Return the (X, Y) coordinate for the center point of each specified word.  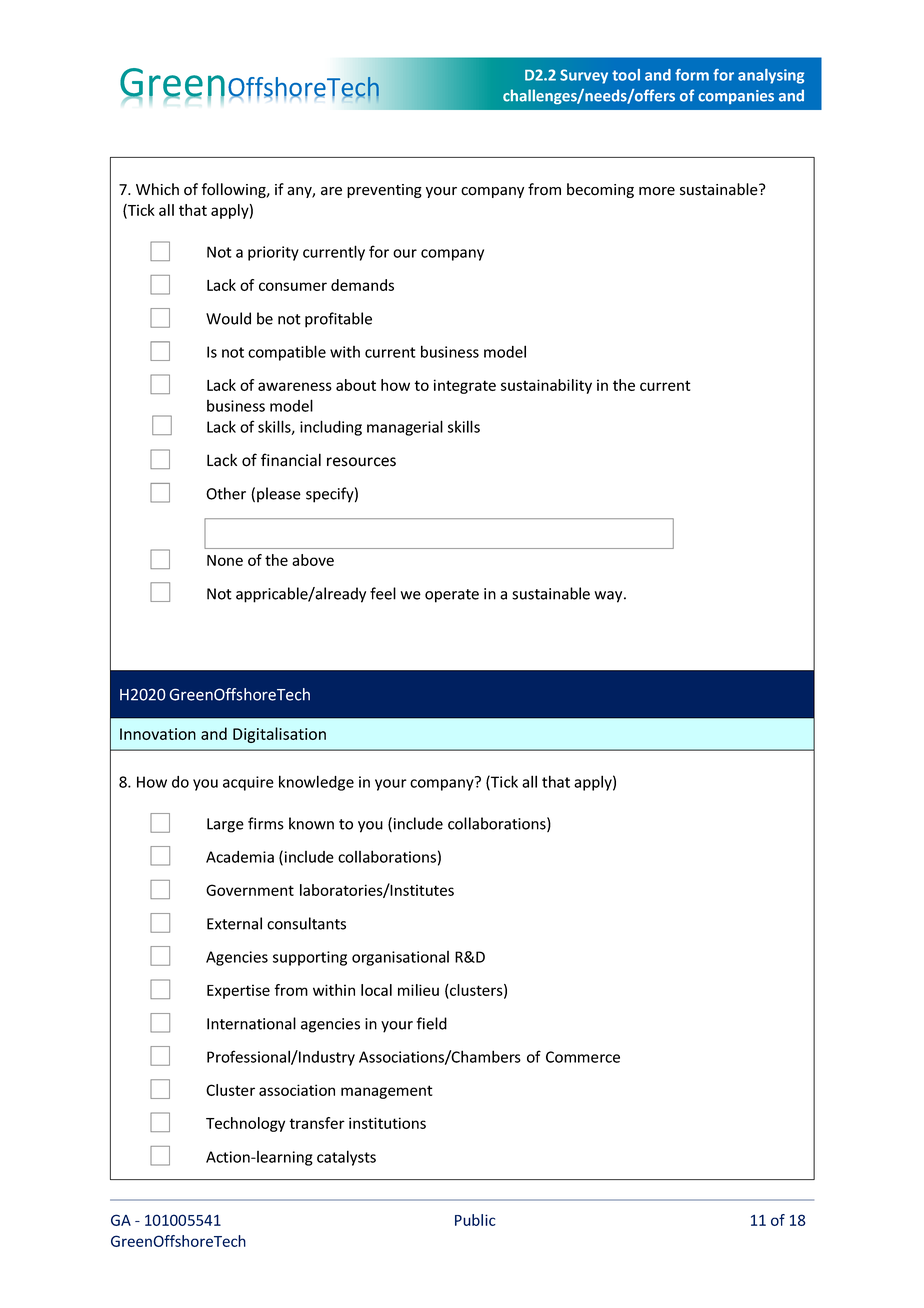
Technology (245, 1124)
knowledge (316, 783)
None (225, 560)
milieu (418, 990)
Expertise (238, 991)
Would (228, 318)
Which (157, 189)
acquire (248, 783)
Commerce (583, 1057)
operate (452, 596)
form (692, 75)
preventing (384, 191)
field (432, 1023)
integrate (465, 386)
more (657, 191)
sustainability (546, 386)
